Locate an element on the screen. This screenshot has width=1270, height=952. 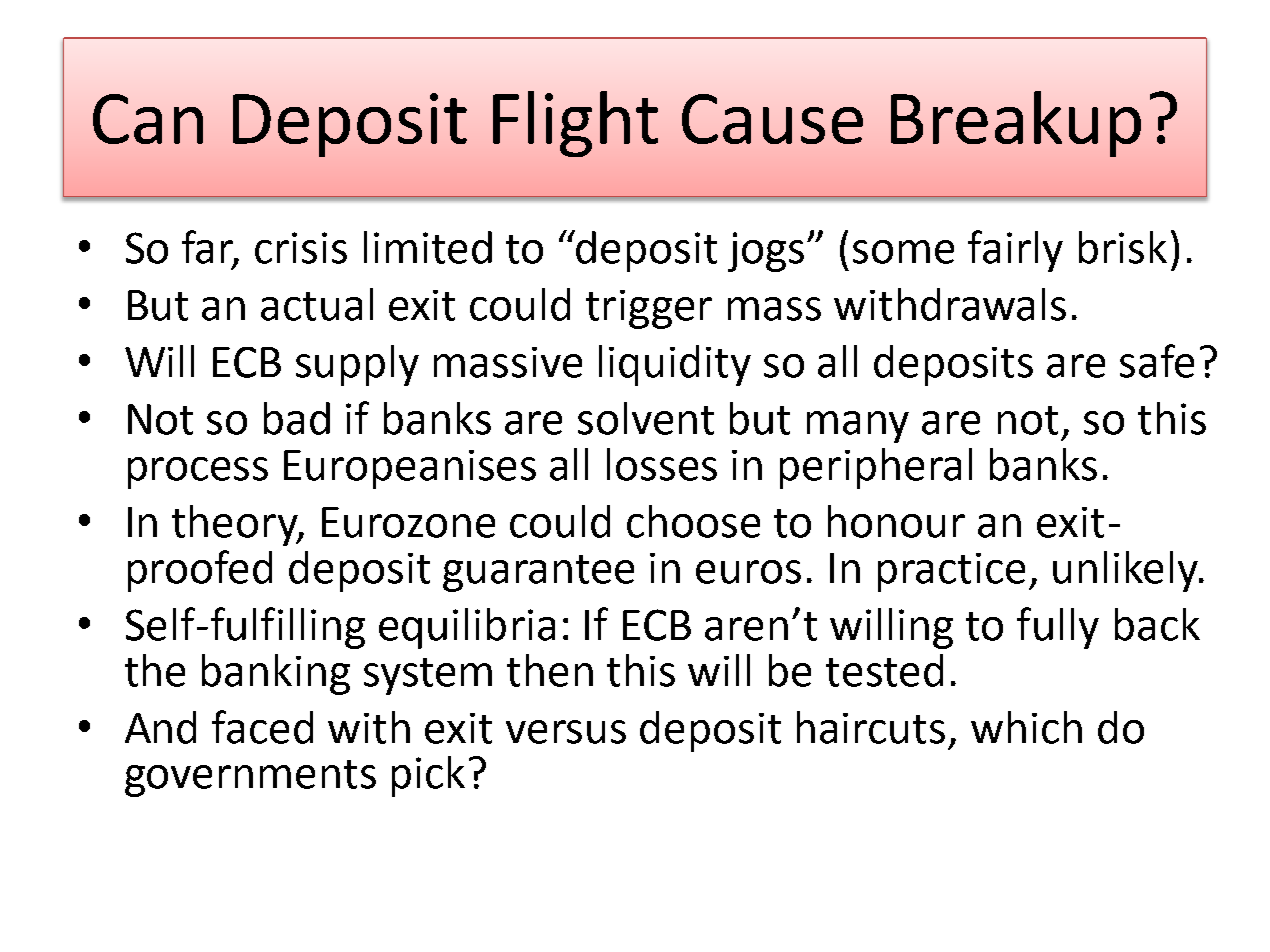
Breakup is located at coordinates (1016, 124).
